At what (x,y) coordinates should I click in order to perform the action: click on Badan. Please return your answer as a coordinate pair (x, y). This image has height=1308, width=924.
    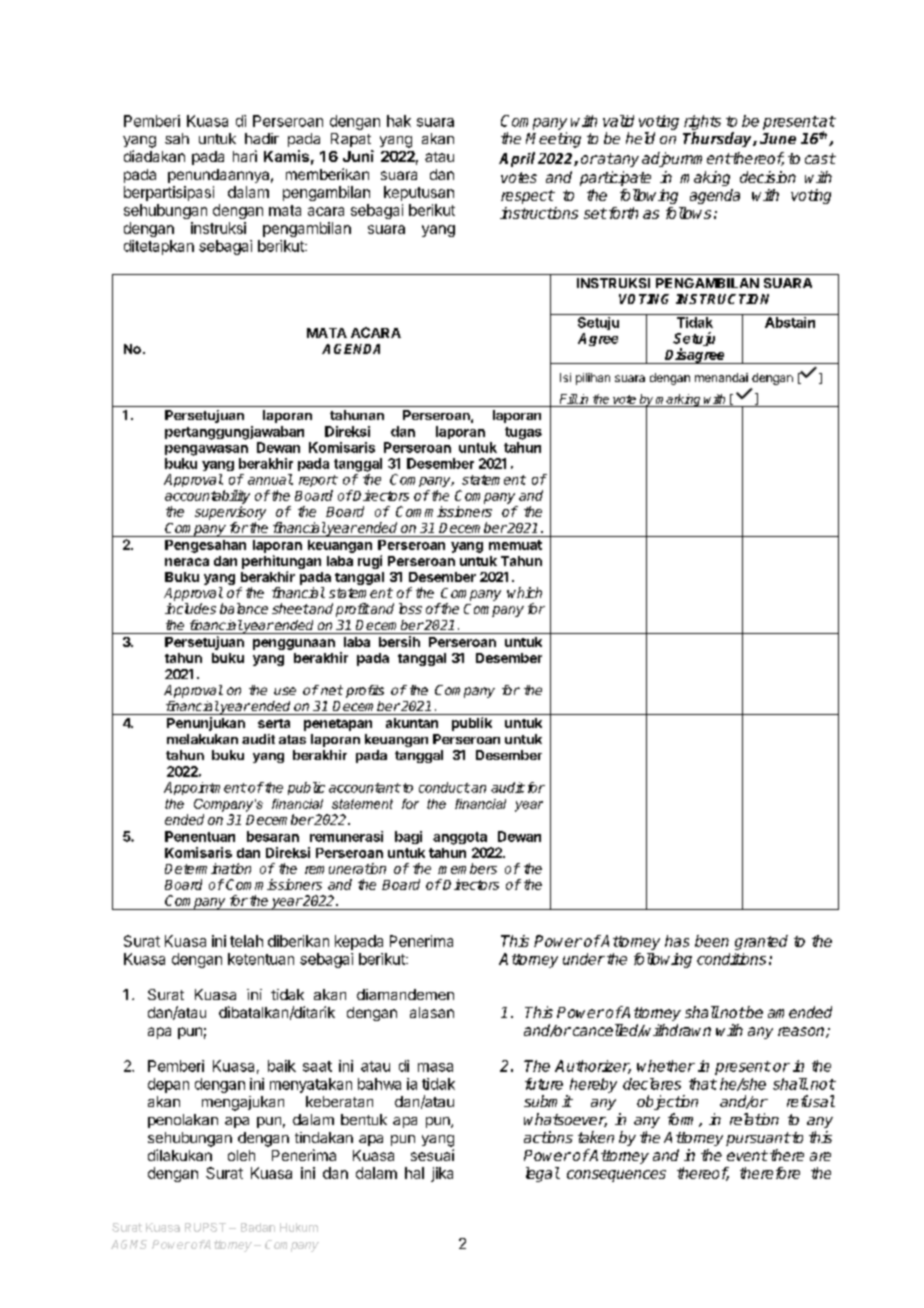
    Looking at the image, I should click on (258, 1227).
